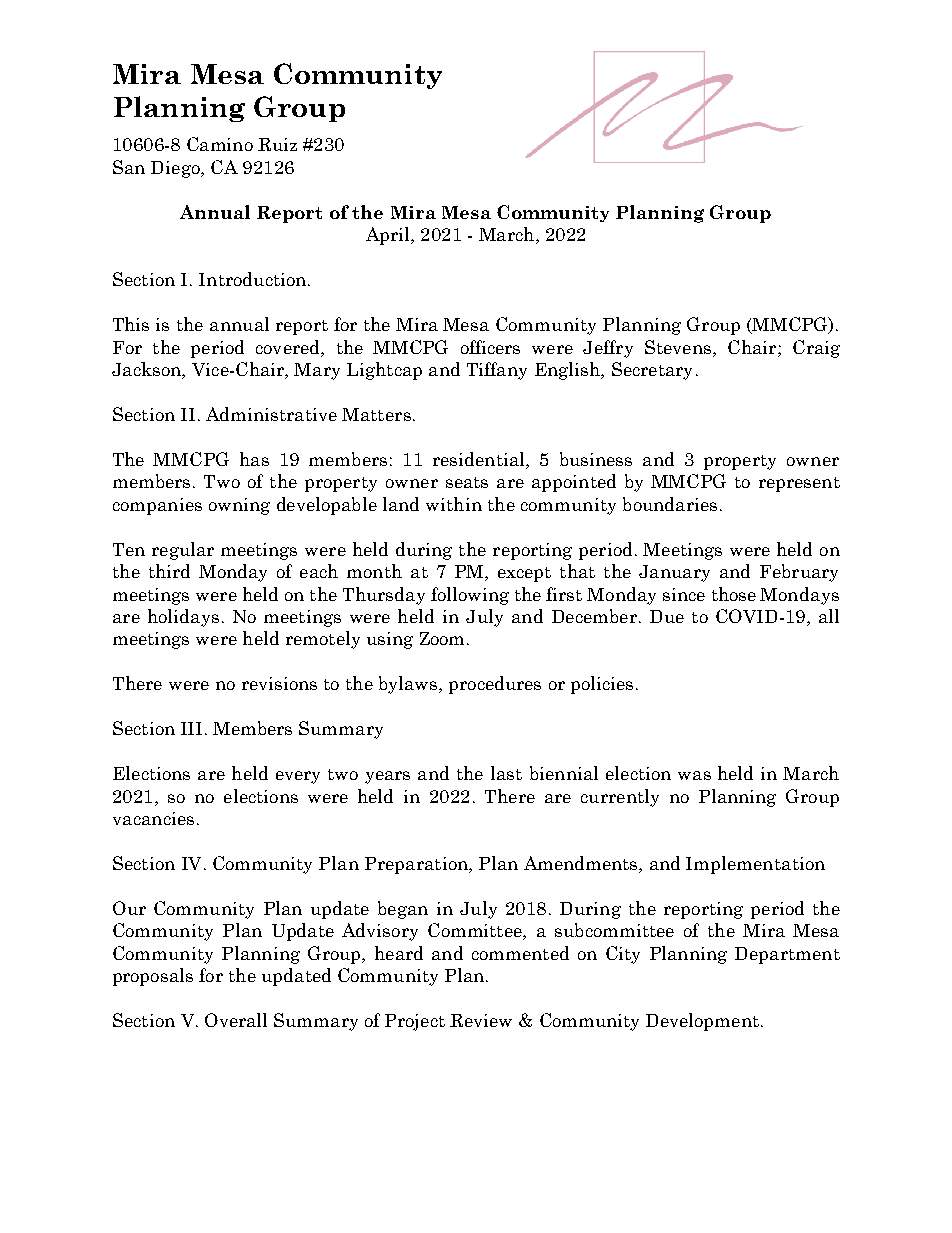 Image resolution: width=952 pixels, height=1233 pixels. Describe the element at coordinates (417, 865) in the screenshot. I see `Preparation` at that location.
